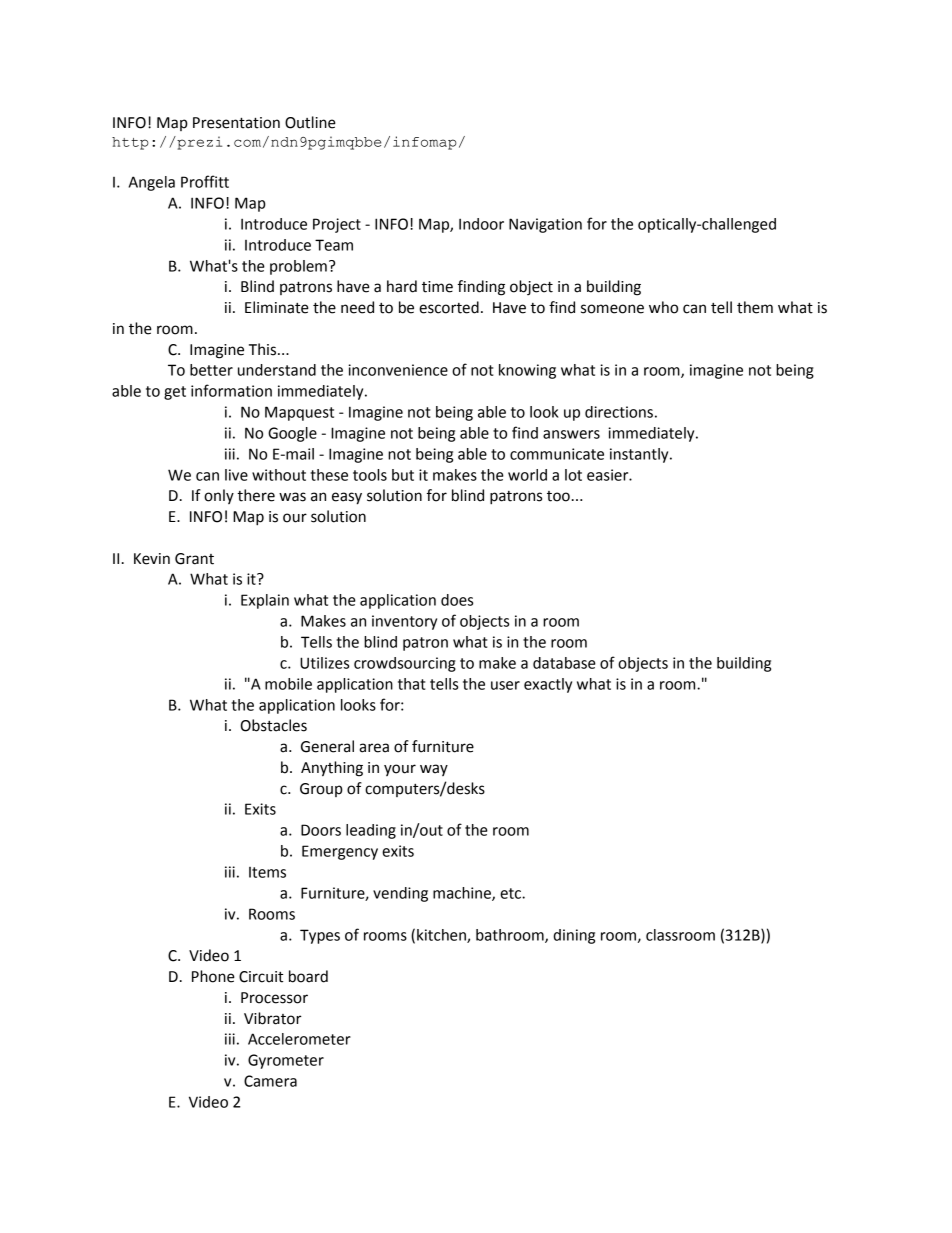 This image has height=1233, width=952. Describe the element at coordinates (564, 663) in the image. I see `database` at that location.
